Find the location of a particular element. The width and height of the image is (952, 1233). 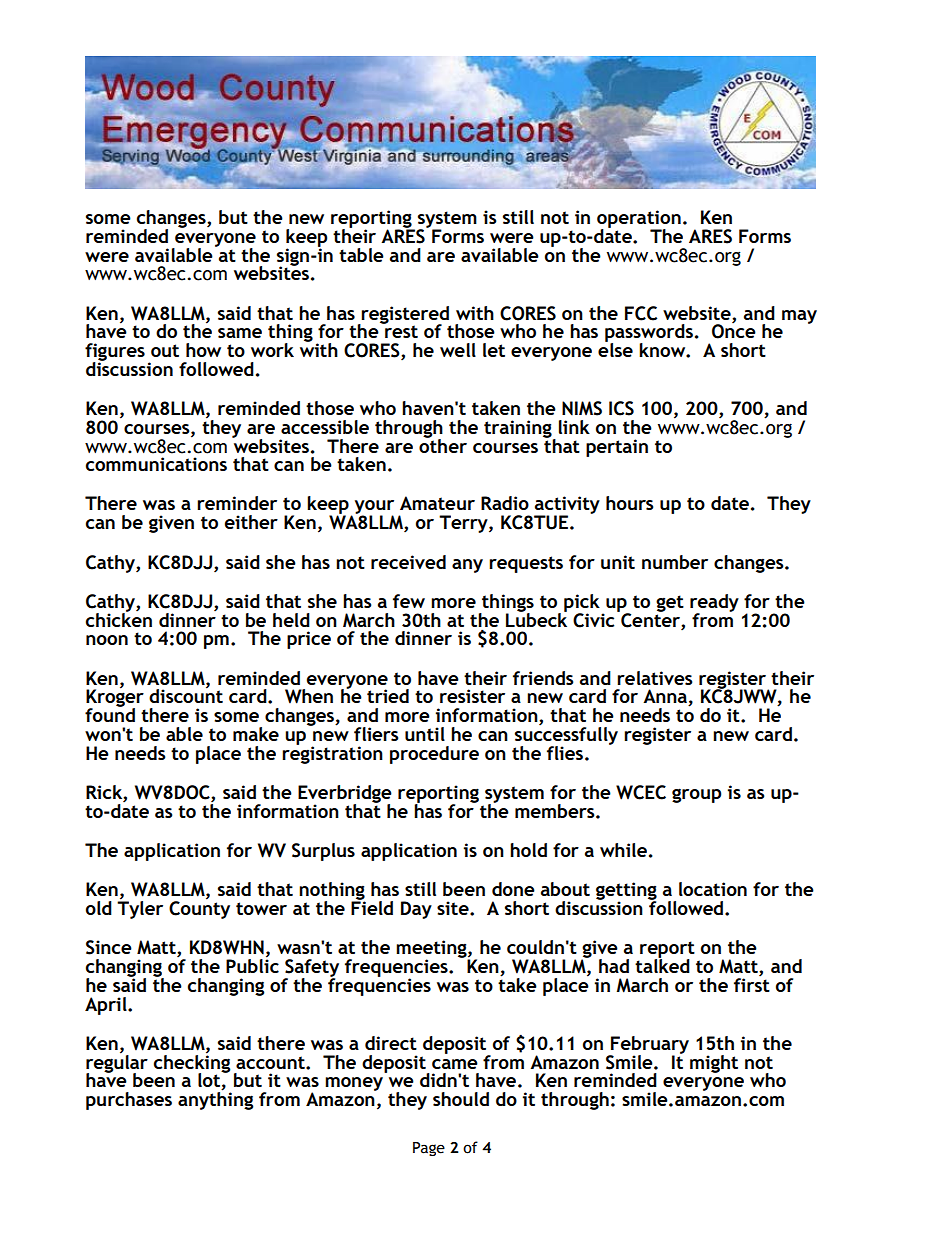

same is located at coordinates (240, 333).
